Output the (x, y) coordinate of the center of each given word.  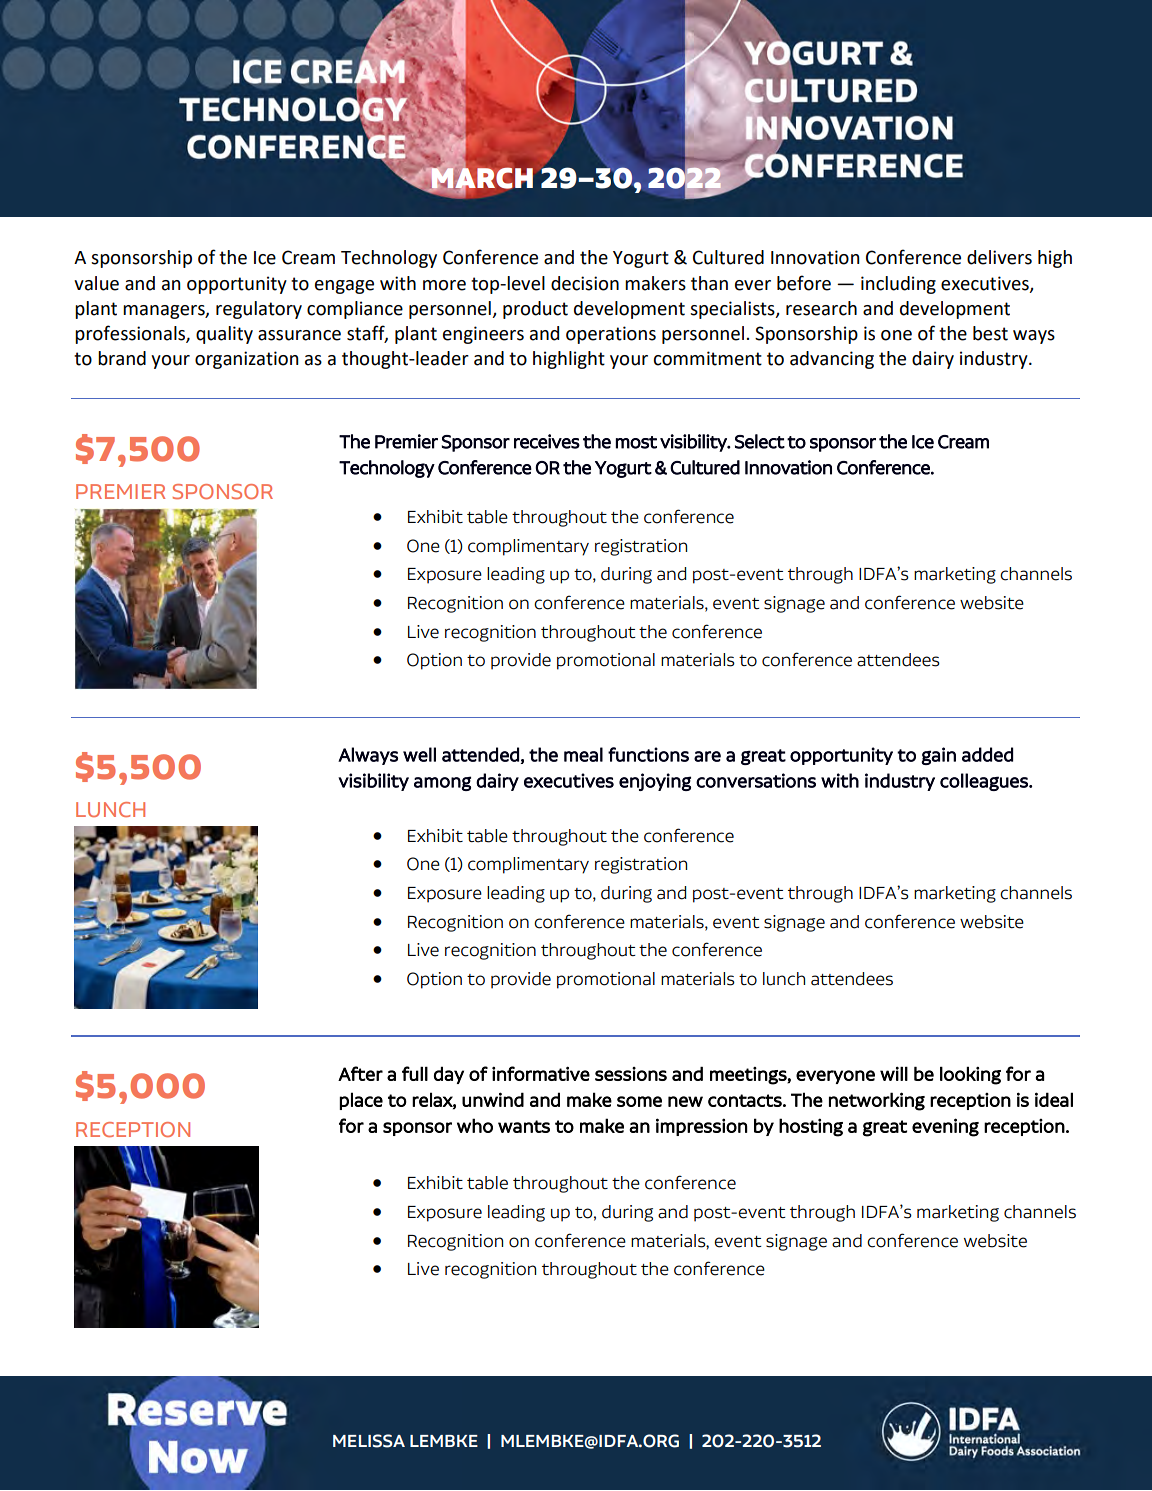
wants (524, 1126)
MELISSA (369, 1441)
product (535, 310)
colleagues (985, 782)
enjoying (655, 782)
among (442, 783)
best (990, 333)
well (419, 754)
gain (938, 756)
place (361, 1101)
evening (945, 1127)
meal (583, 754)
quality (224, 335)
